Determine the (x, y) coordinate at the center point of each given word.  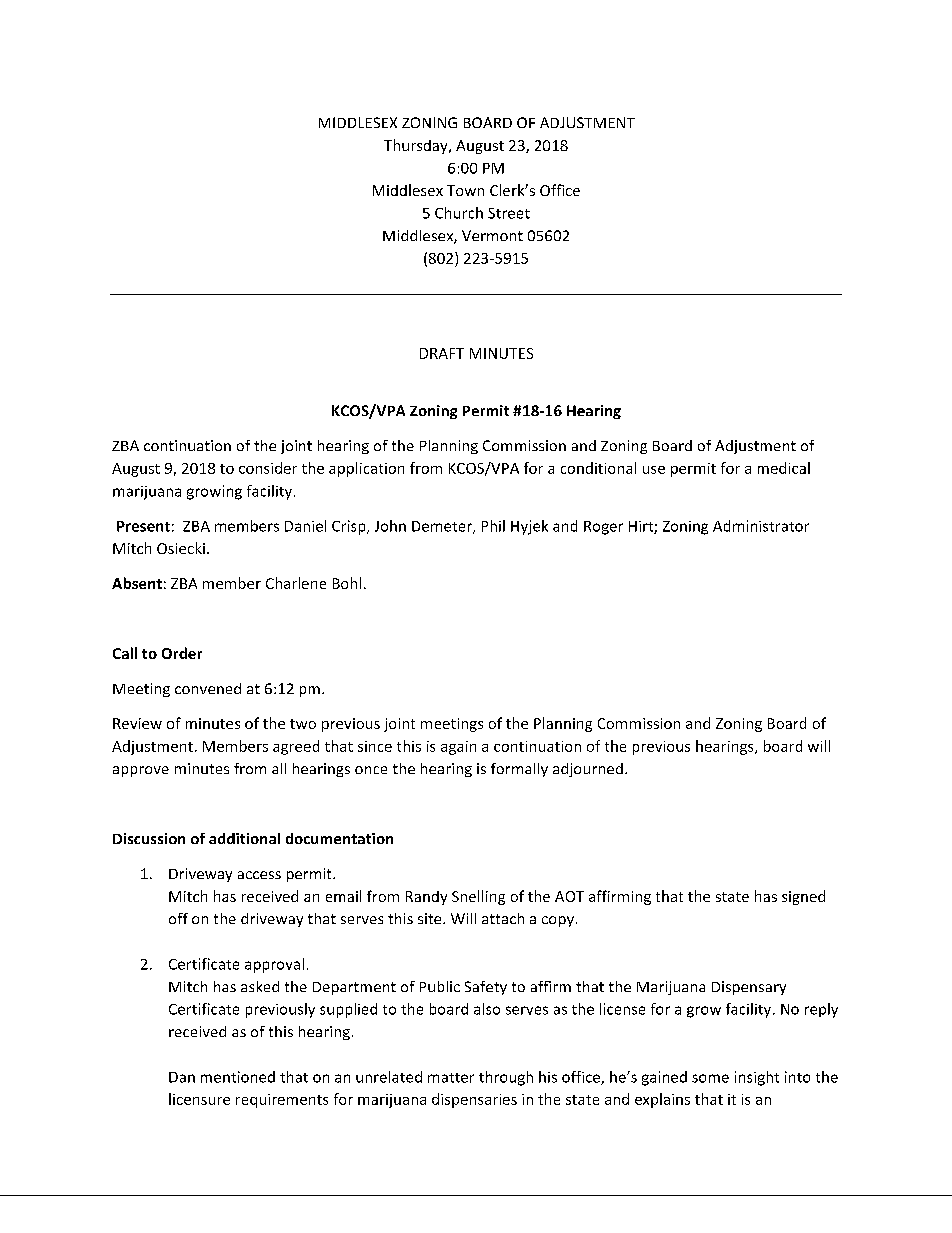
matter (451, 1078)
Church (459, 213)
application (366, 469)
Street (509, 213)
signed (803, 897)
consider (268, 468)
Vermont (492, 235)
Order (182, 653)
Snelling (478, 897)
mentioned (238, 1077)
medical (784, 468)
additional (244, 838)
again (458, 748)
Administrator (761, 526)
